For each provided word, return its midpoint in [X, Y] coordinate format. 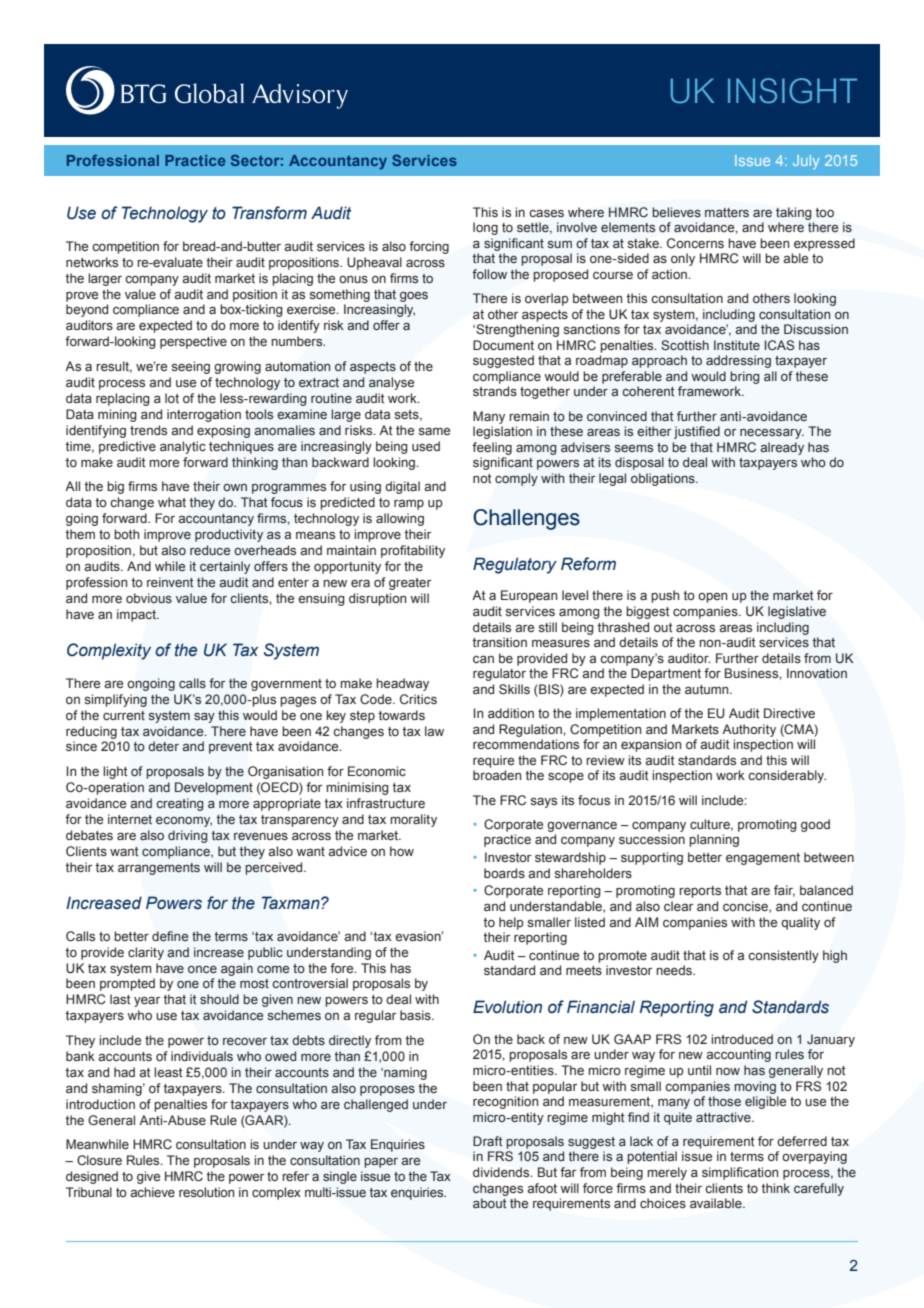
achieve [152, 1192]
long [485, 228]
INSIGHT [792, 91]
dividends [502, 1172]
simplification [740, 1173]
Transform [269, 213]
